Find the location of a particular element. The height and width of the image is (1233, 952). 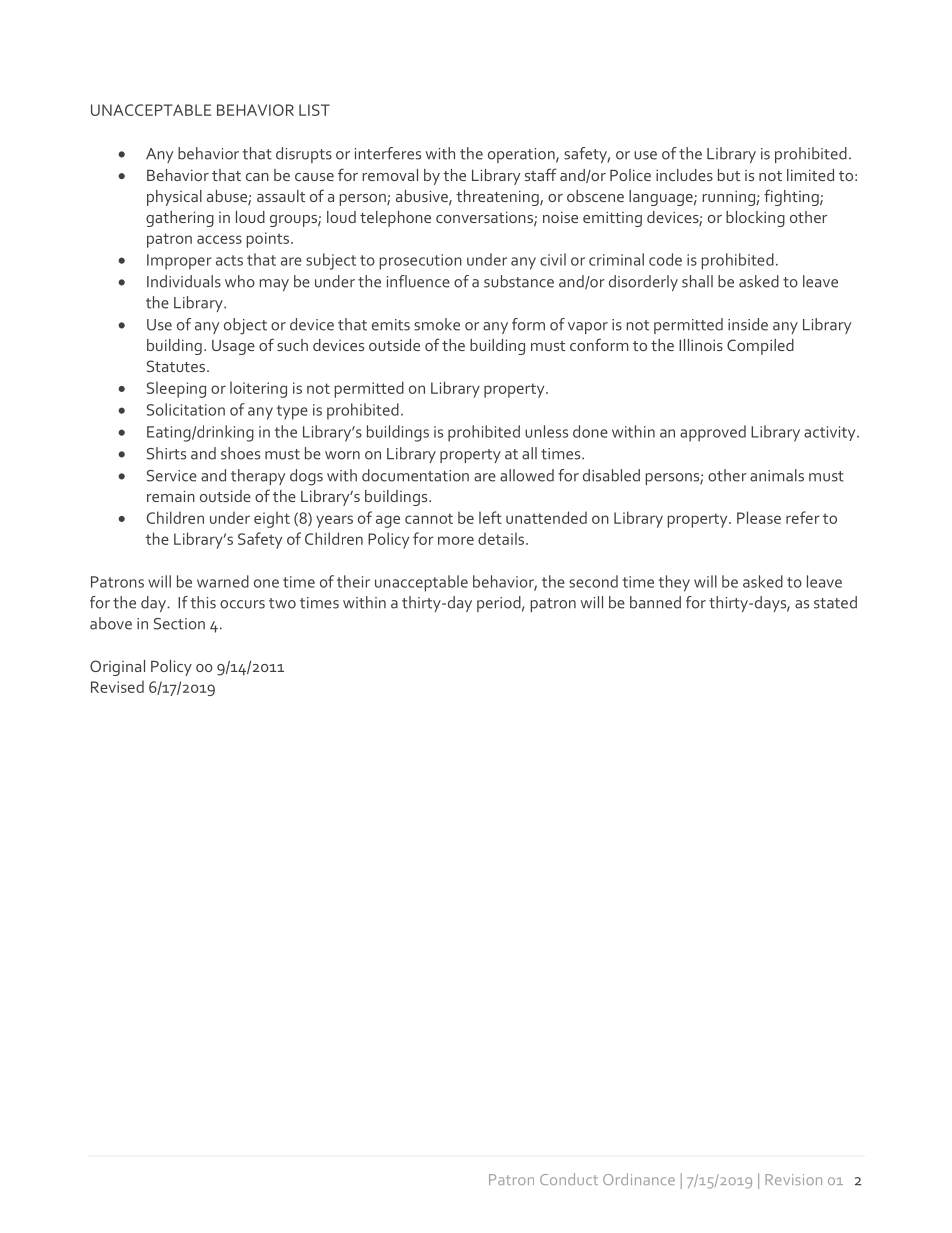

Compiled is located at coordinates (760, 347).
